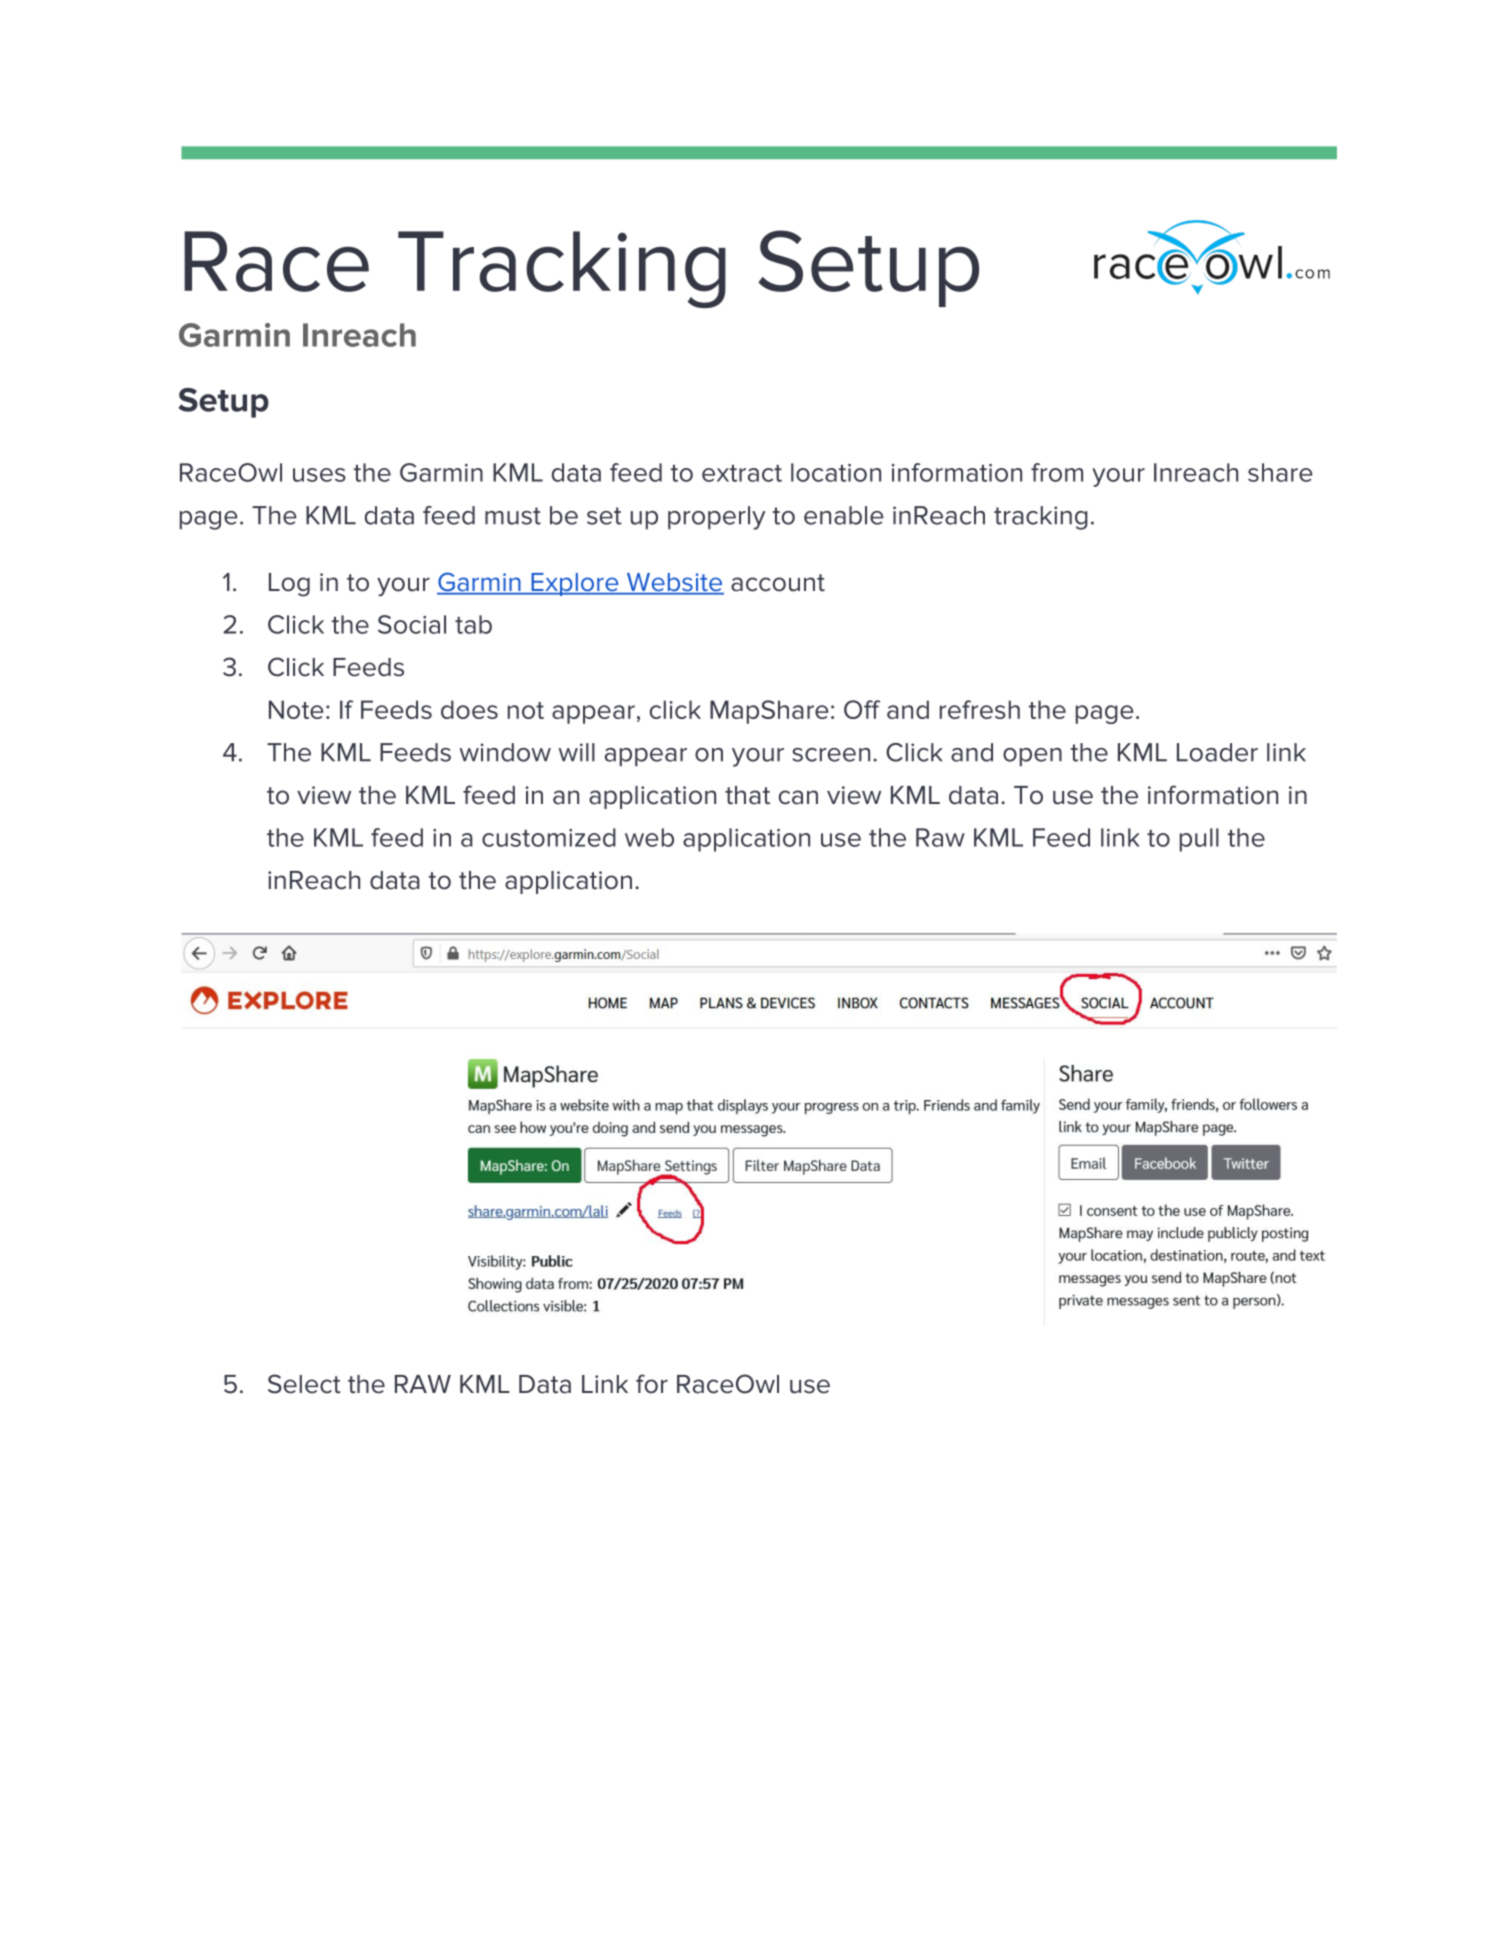  What do you see at coordinates (747, 795) in the screenshot?
I see `that` at bounding box center [747, 795].
